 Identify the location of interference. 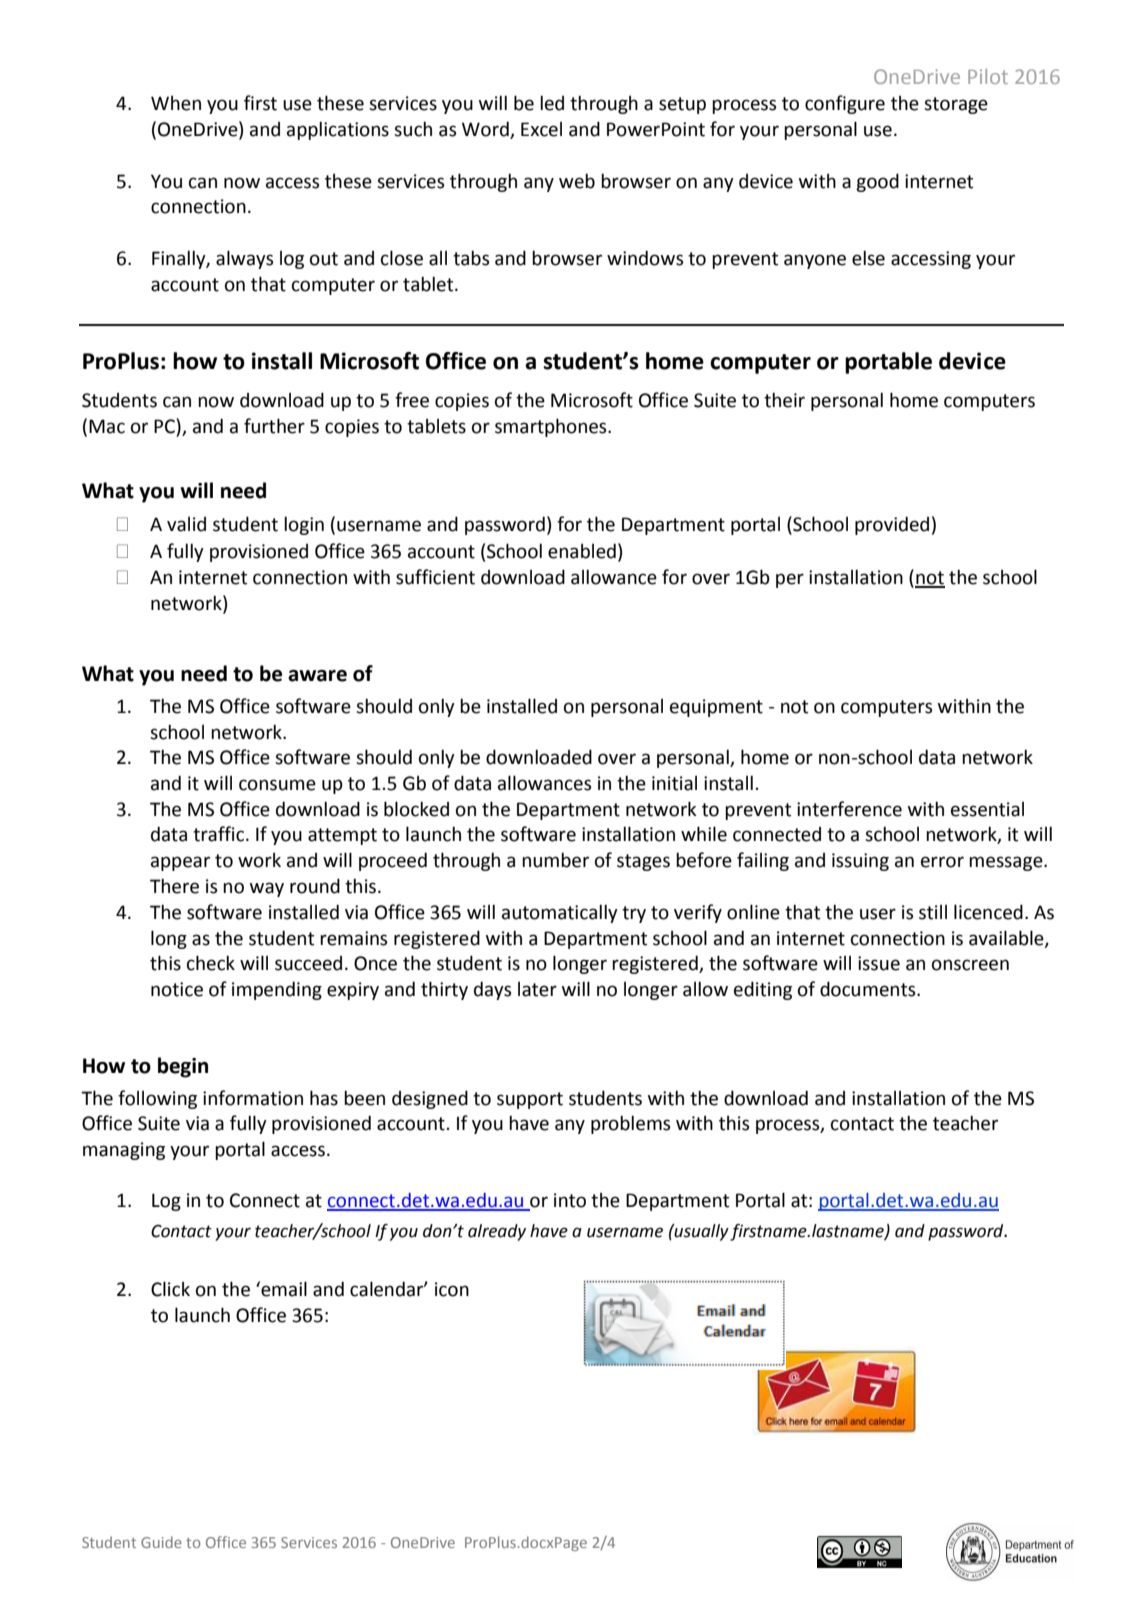
(849, 809).
